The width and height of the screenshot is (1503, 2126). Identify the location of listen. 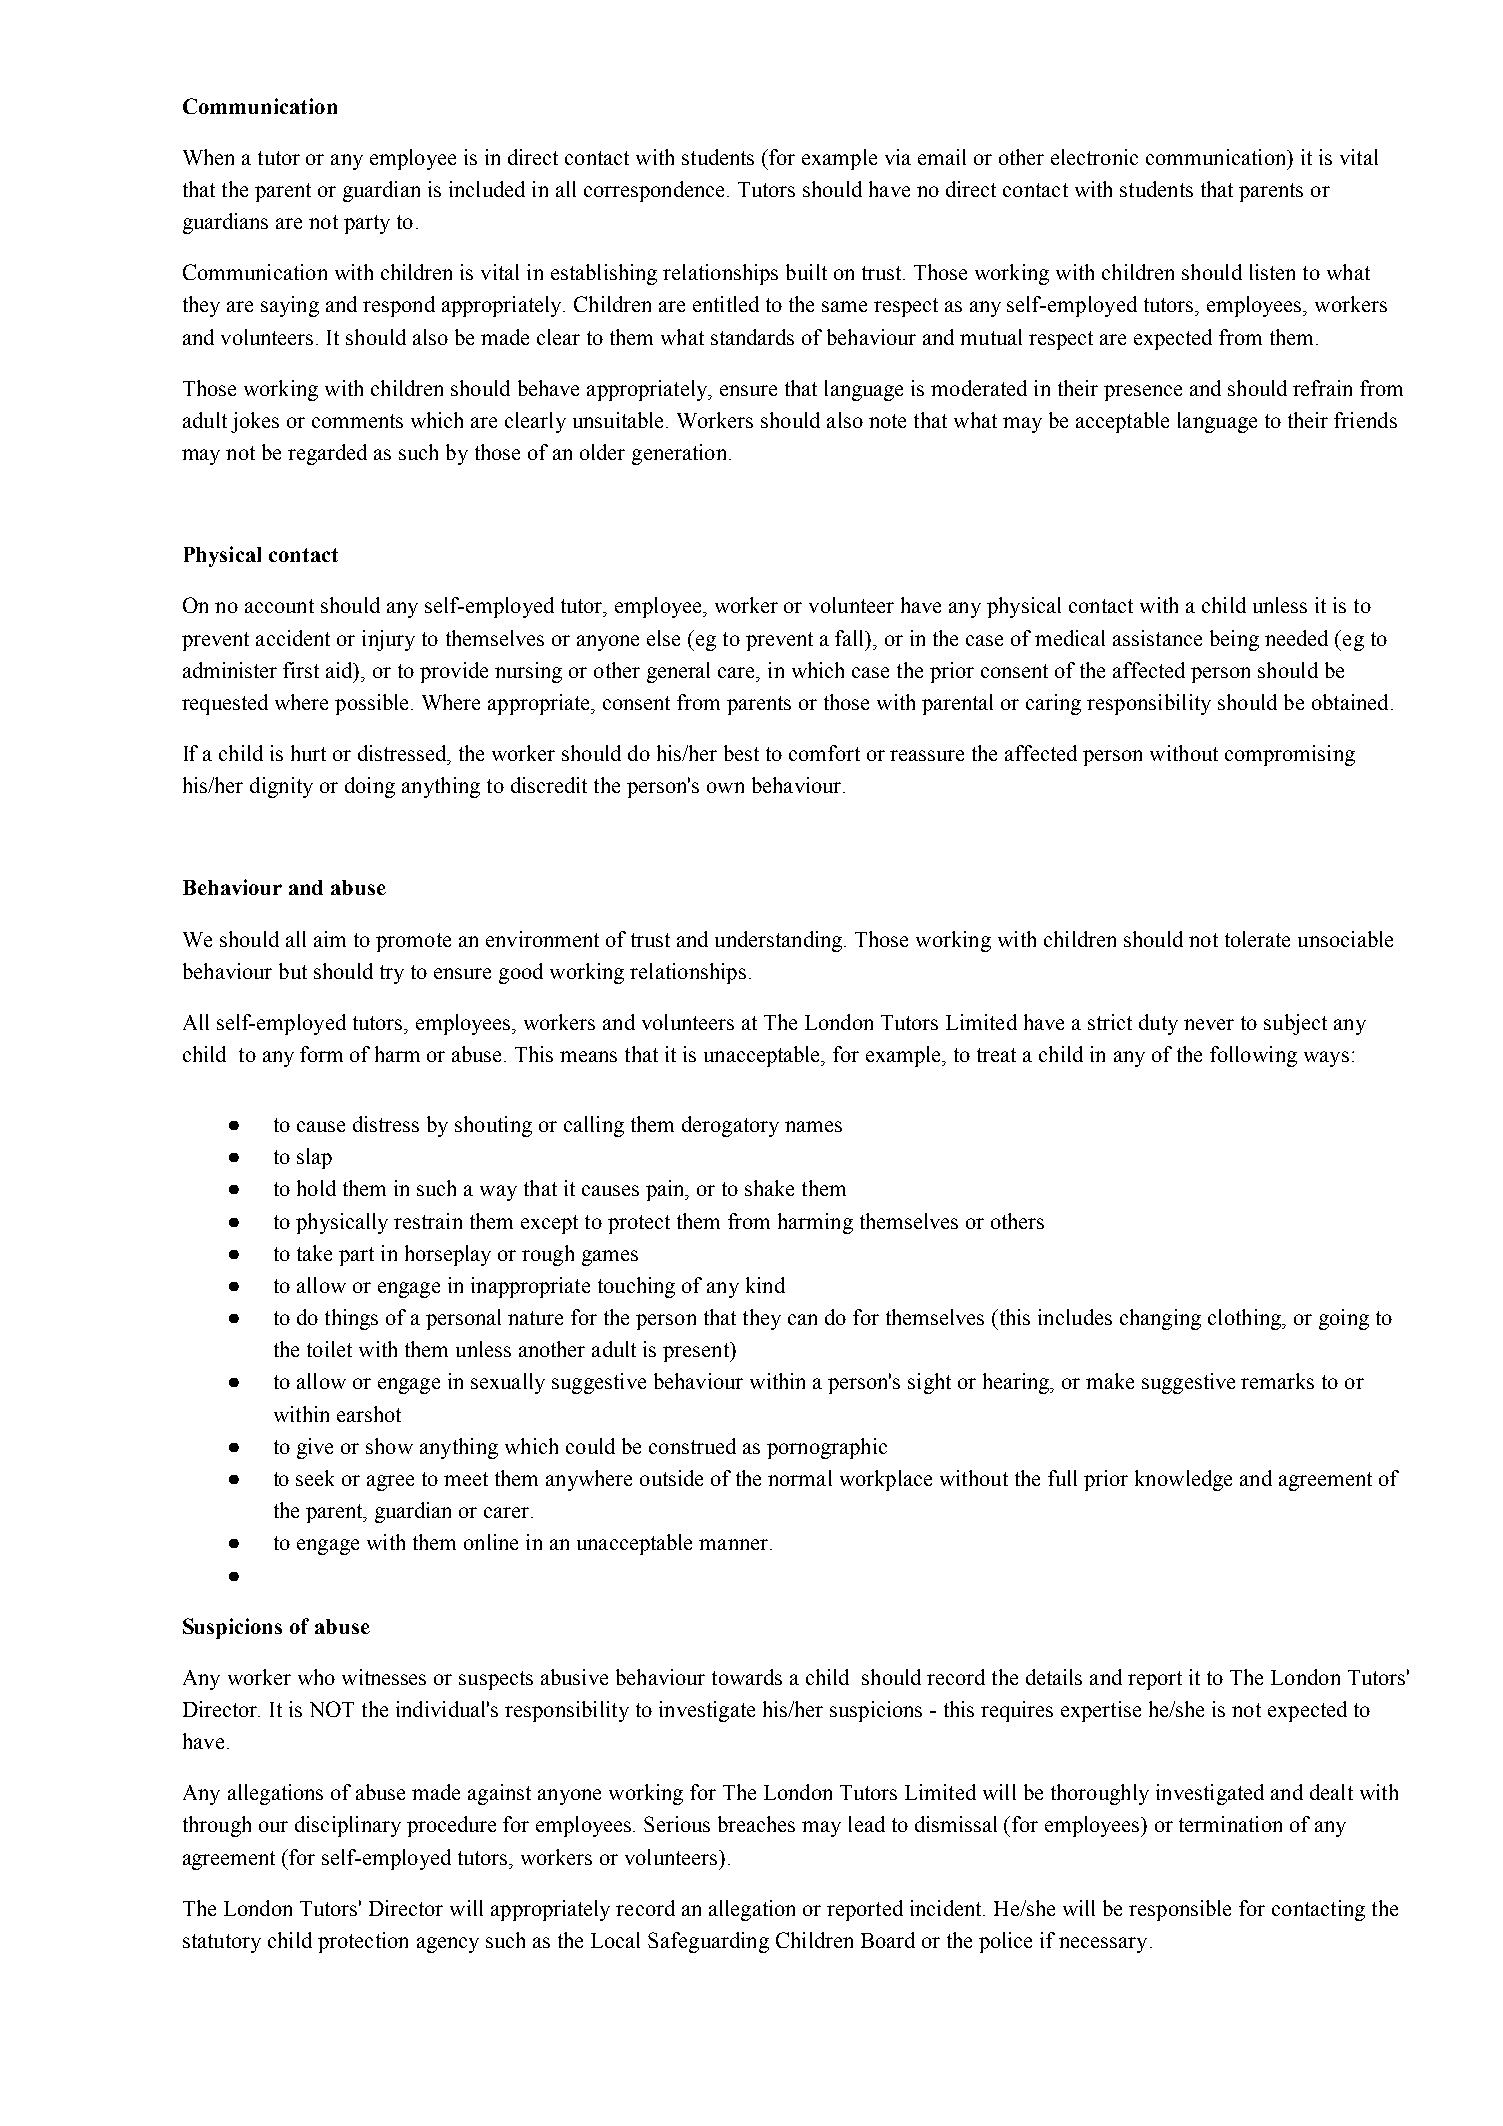
(1272, 272).
